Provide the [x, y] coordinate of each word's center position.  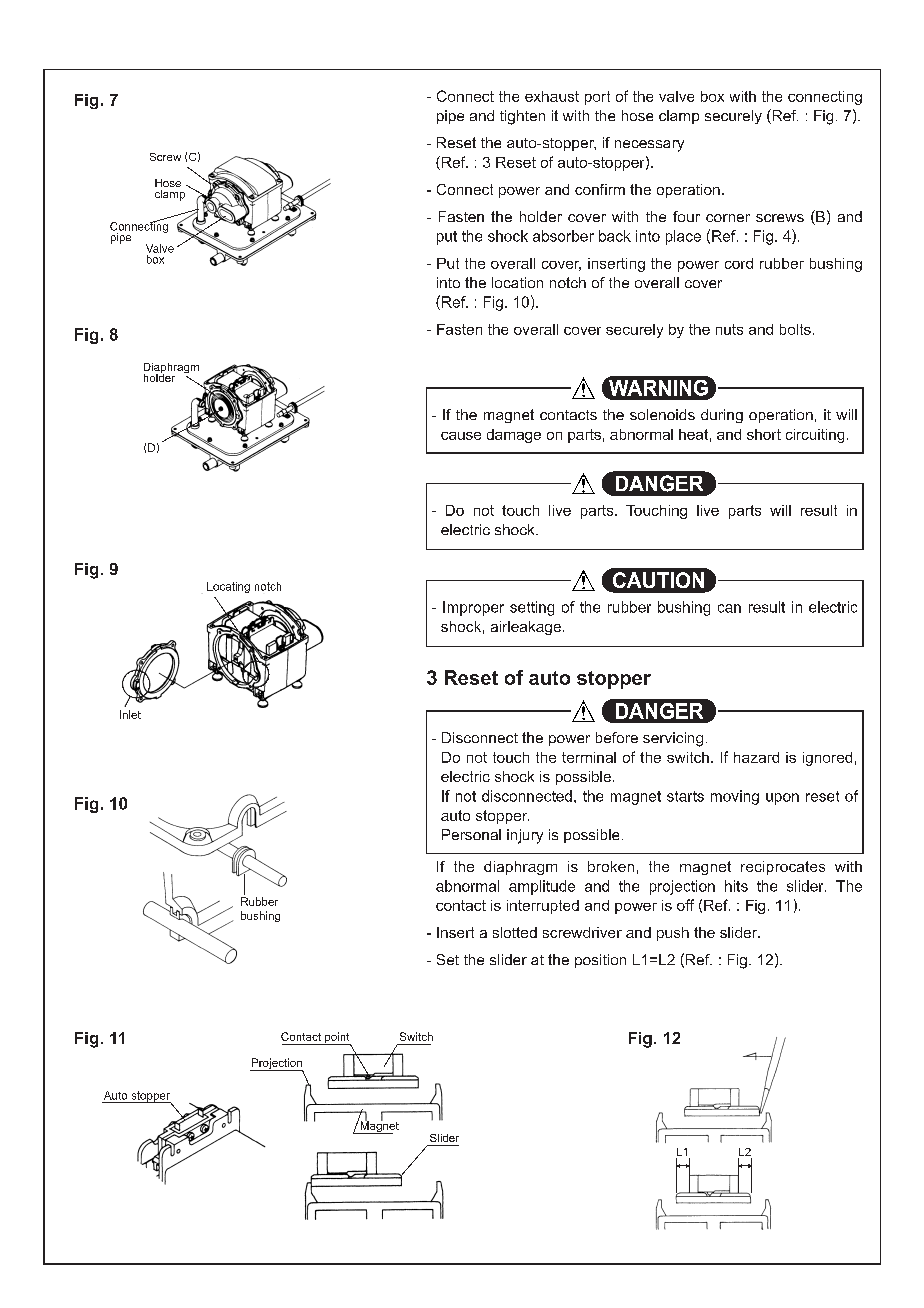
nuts [729, 329]
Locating [228, 587]
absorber [563, 236]
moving [735, 797]
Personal [471, 834]
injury [525, 836]
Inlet [130, 714]
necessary [649, 146]
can [729, 608]
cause [461, 436]
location [517, 282]
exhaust [552, 96]
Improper [473, 608]
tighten [522, 117]
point [337, 1039]
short [764, 434]
